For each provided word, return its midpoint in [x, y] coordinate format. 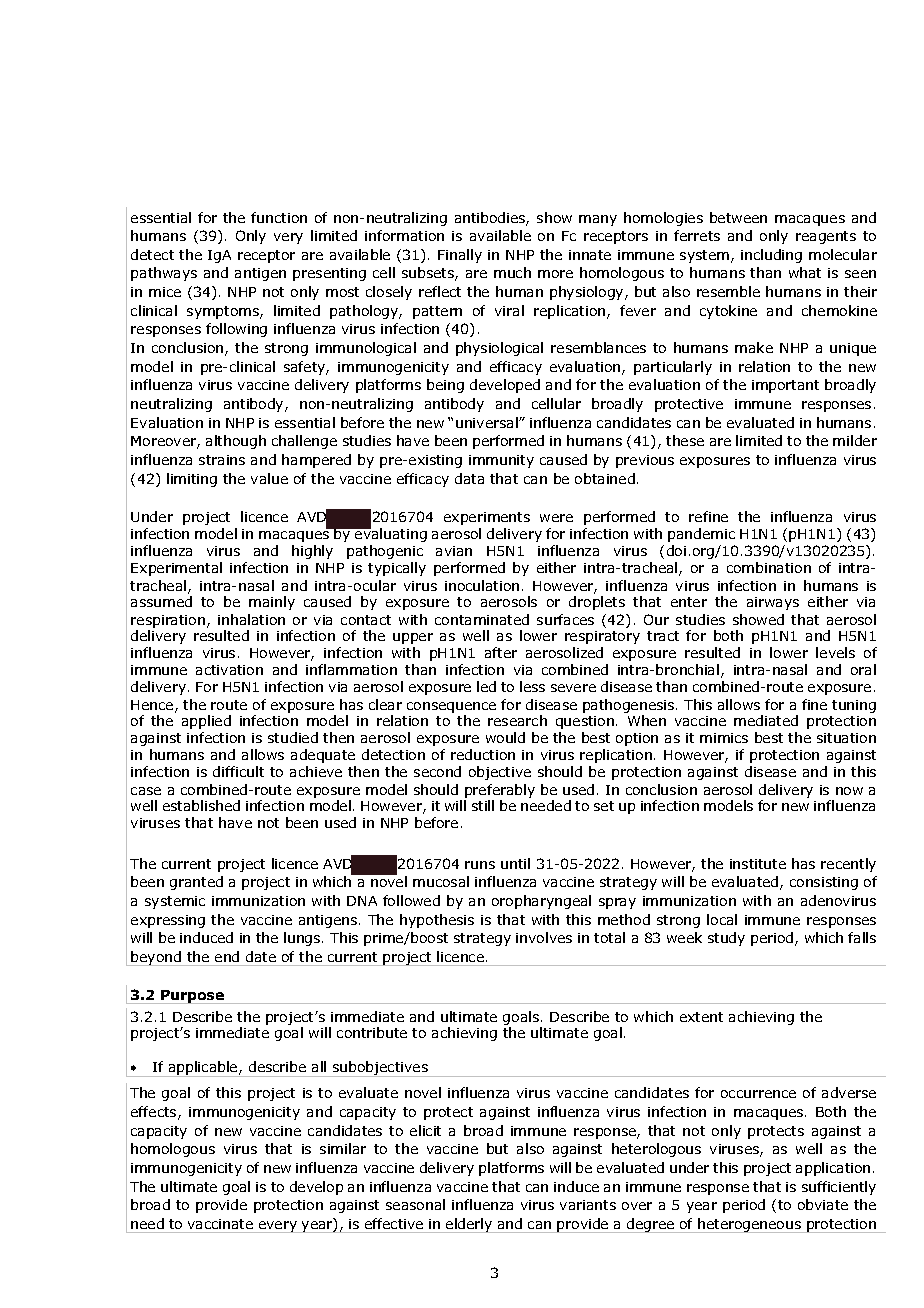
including [771, 256]
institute [758, 864]
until [515, 863]
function [279, 217]
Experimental [176, 569]
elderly [469, 1225]
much [512, 272]
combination [769, 567]
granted [196, 883]
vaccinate [220, 1224]
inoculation [482, 585]
